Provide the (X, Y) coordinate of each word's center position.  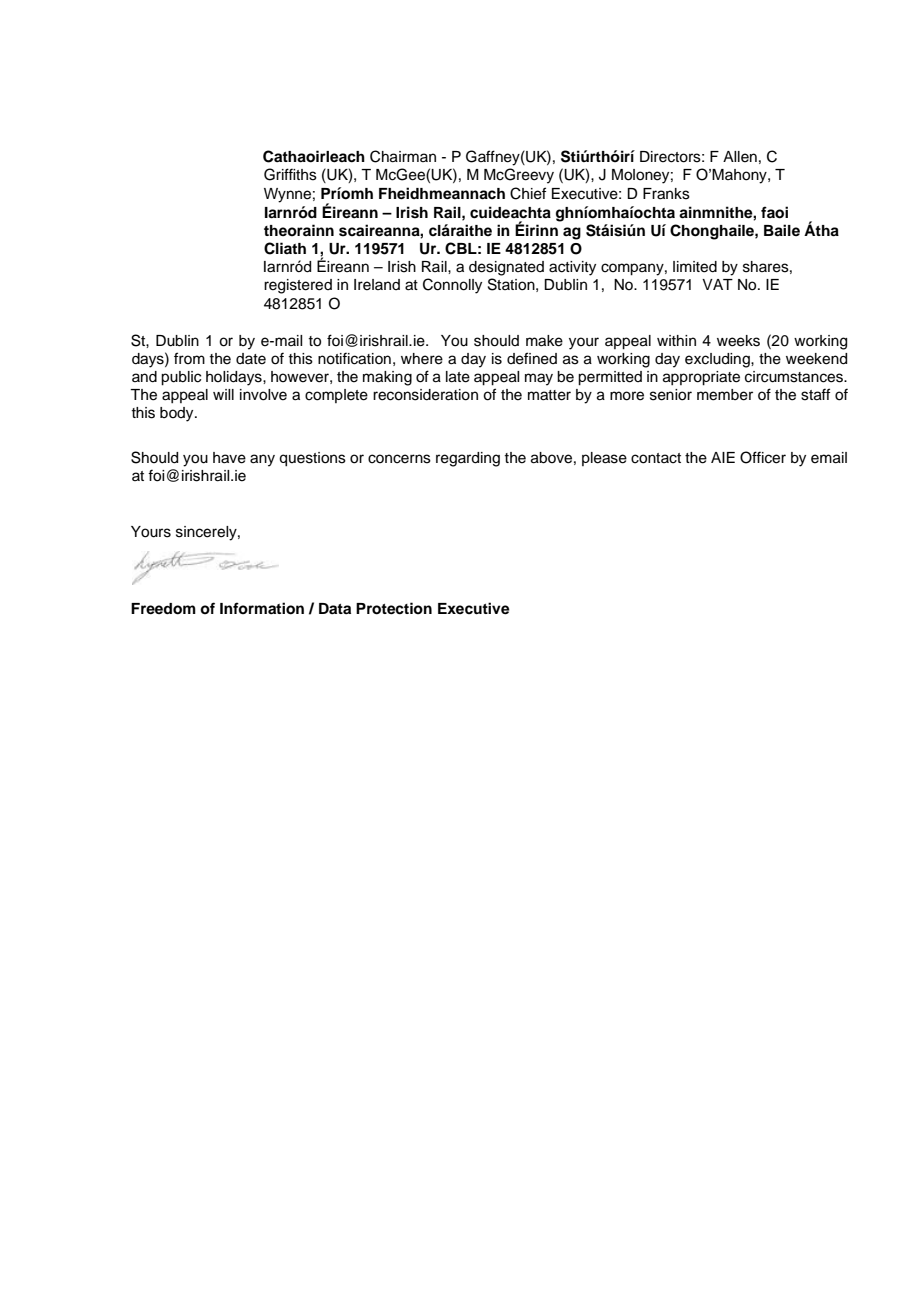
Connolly (452, 286)
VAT (717, 284)
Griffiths (290, 174)
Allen (740, 157)
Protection (394, 608)
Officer (763, 457)
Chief (528, 193)
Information (262, 608)
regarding (468, 459)
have (229, 458)
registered (298, 286)
